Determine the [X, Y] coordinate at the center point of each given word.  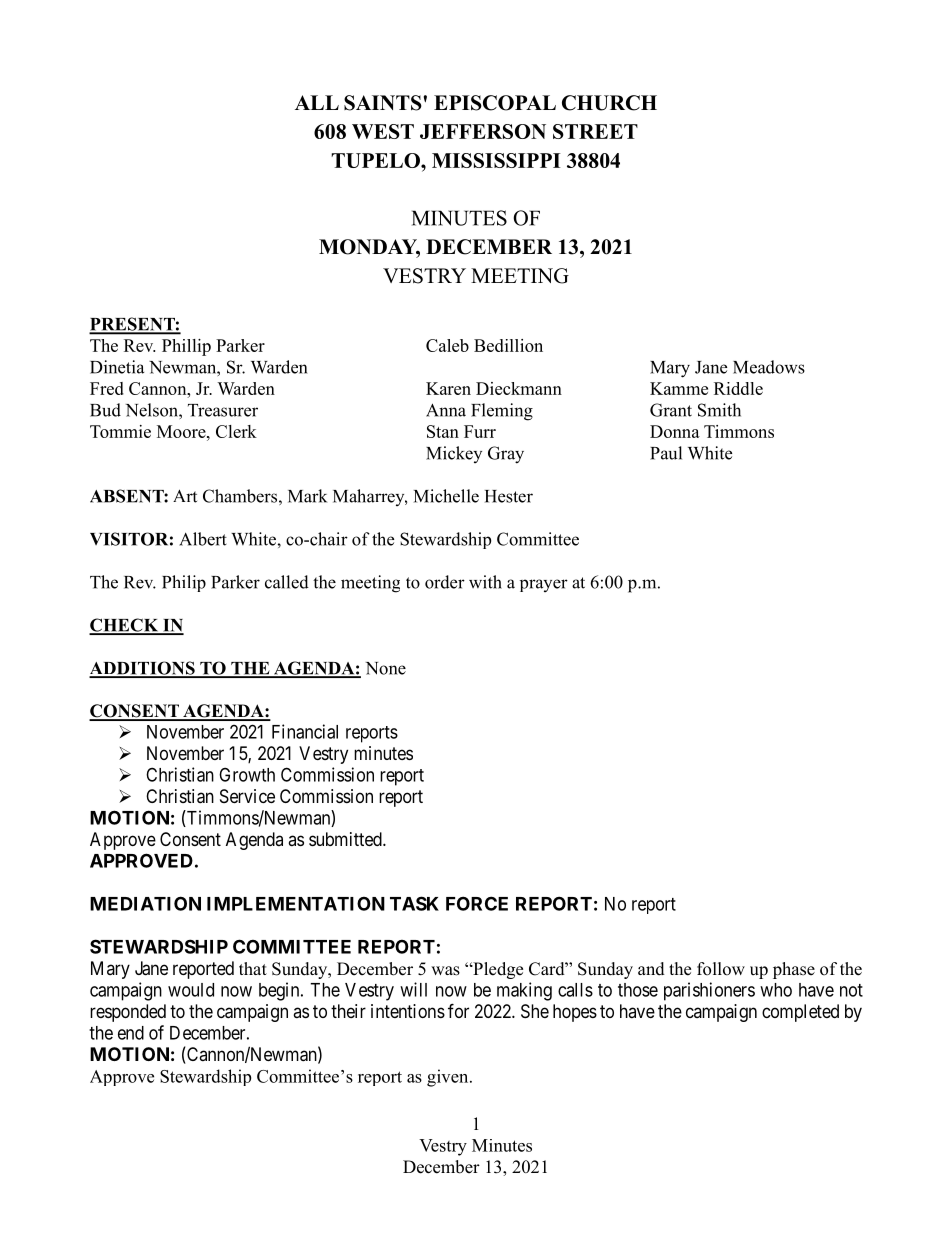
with [485, 582]
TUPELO [376, 160]
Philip [184, 583]
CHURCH [609, 103]
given [449, 1078]
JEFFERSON [483, 131]
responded [128, 1013]
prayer [544, 585]
